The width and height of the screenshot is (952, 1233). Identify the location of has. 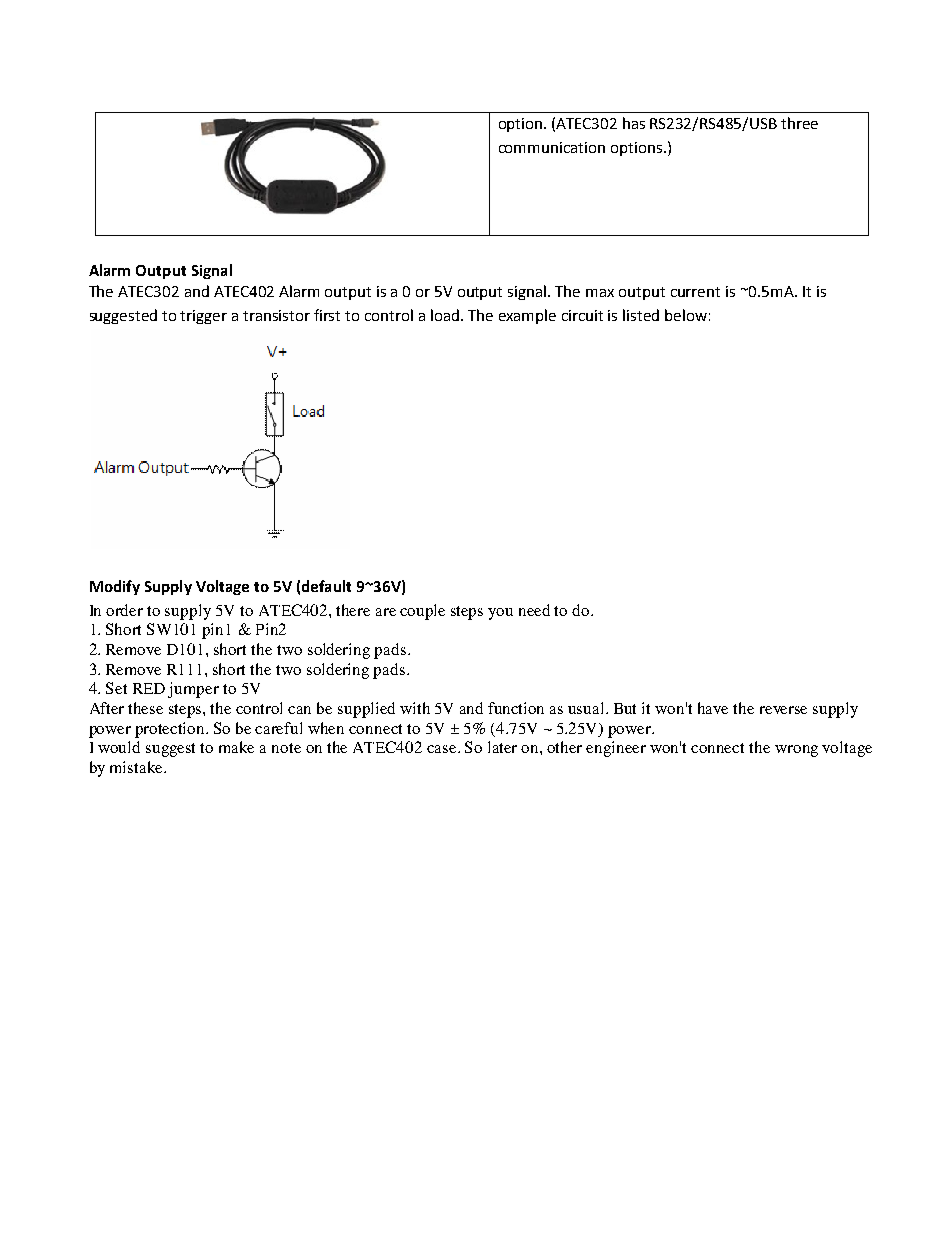
(634, 123).
